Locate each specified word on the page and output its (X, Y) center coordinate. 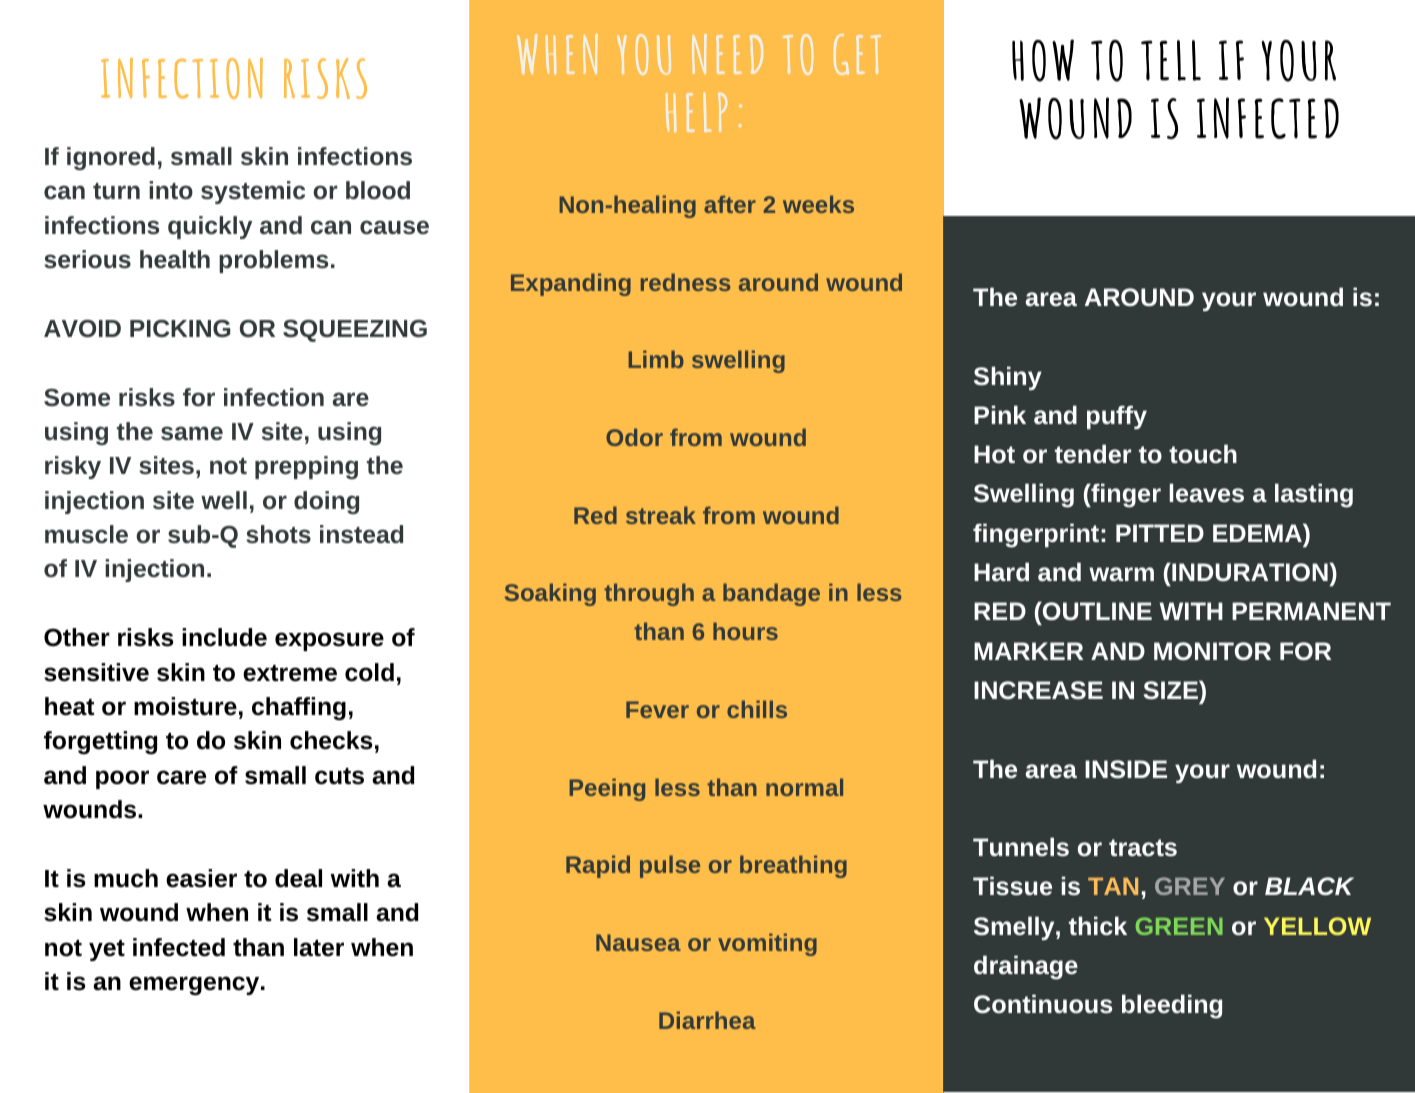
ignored (111, 158)
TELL (1171, 60)
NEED (727, 54)
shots (278, 534)
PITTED (1160, 533)
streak (661, 515)
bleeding (1172, 1006)
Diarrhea (707, 1020)
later (319, 947)
